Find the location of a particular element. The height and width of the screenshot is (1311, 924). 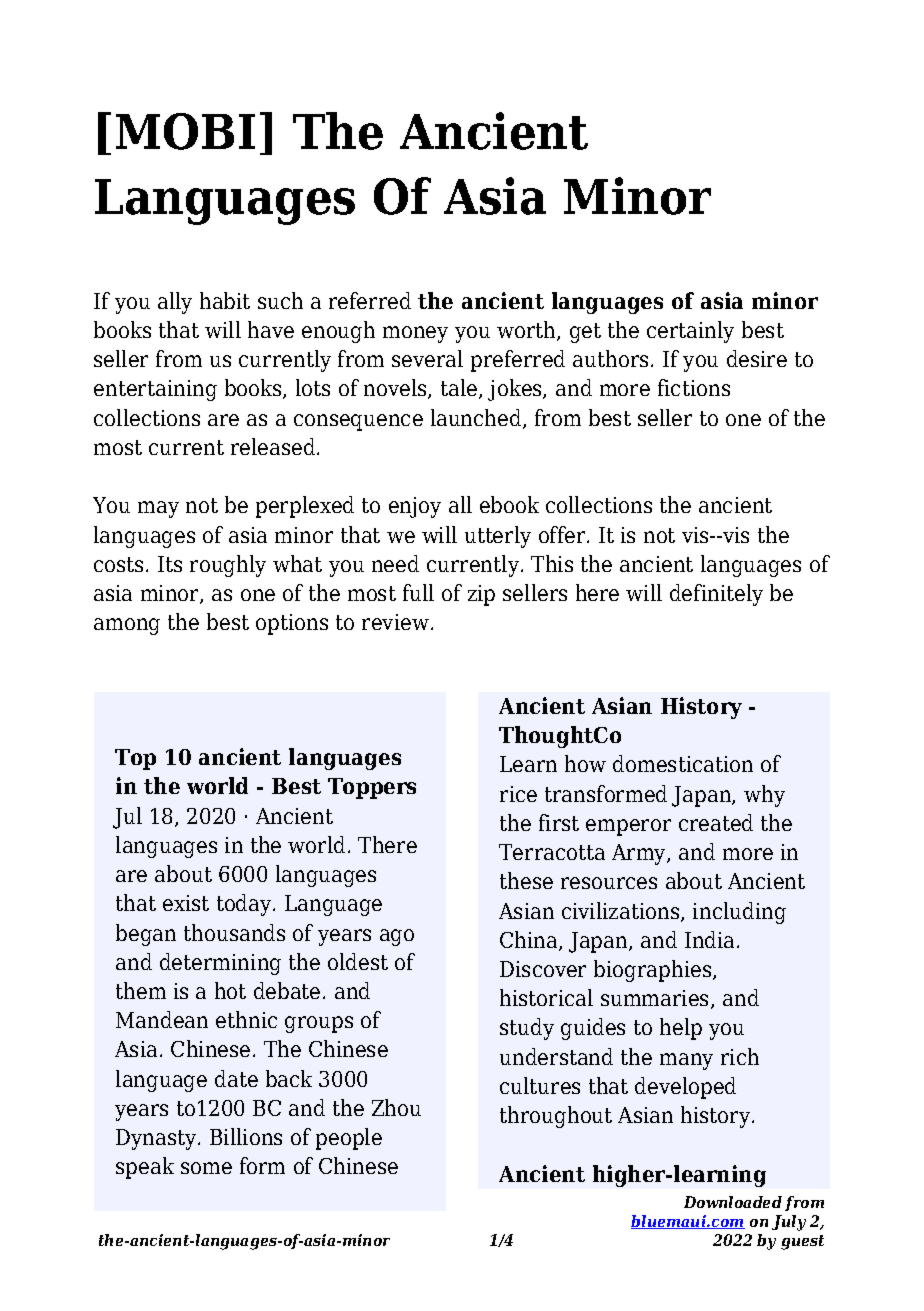

fictions is located at coordinates (694, 387).
